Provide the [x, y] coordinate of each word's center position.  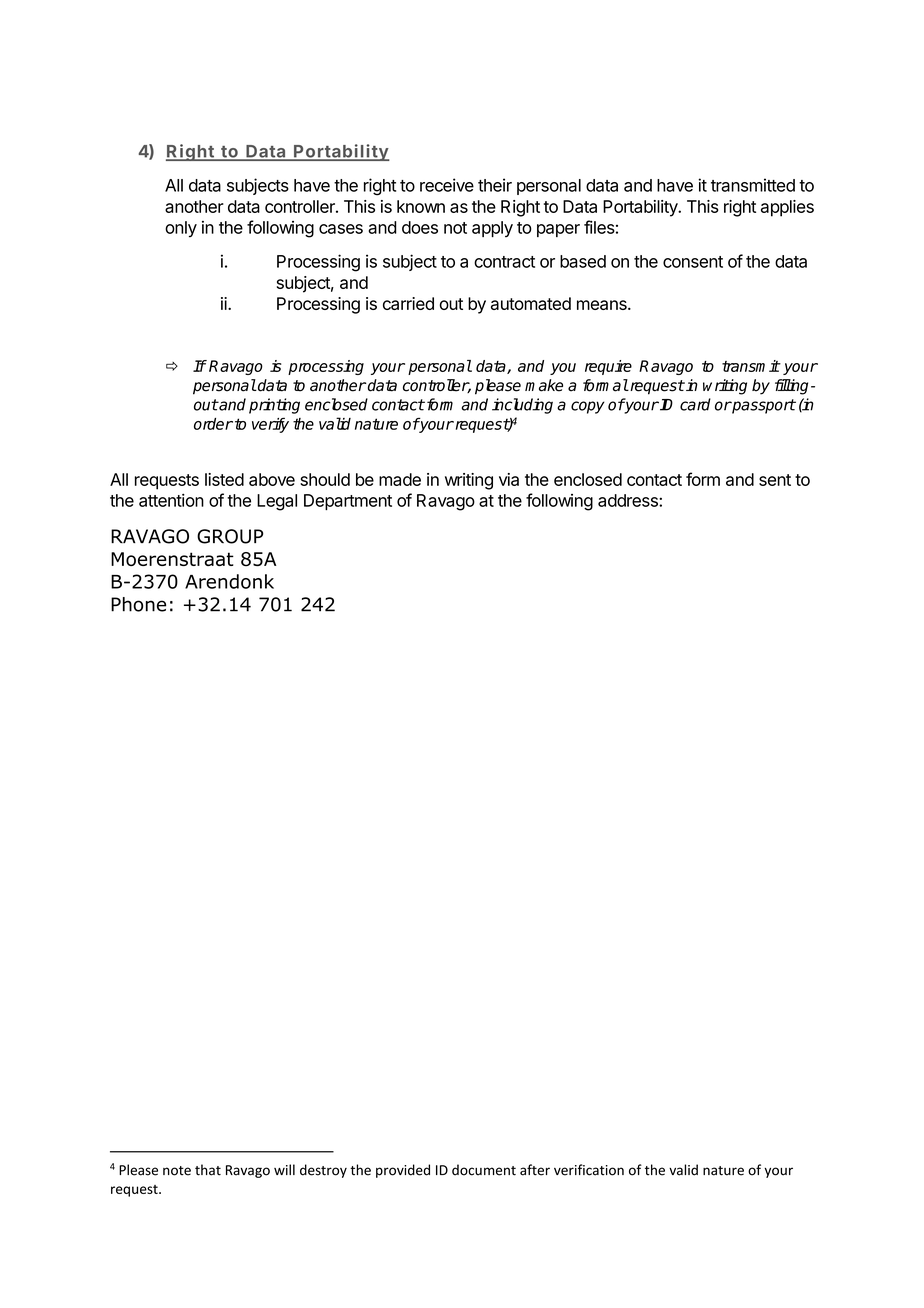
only [181, 229]
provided [403, 1171]
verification [589, 1170]
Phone [138, 604]
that [208, 1170]
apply [492, 229]
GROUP [230, 536]
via [509, 479]
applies [787, 208]
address [629, 500]
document [484, 1170]
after [535, 1170]
